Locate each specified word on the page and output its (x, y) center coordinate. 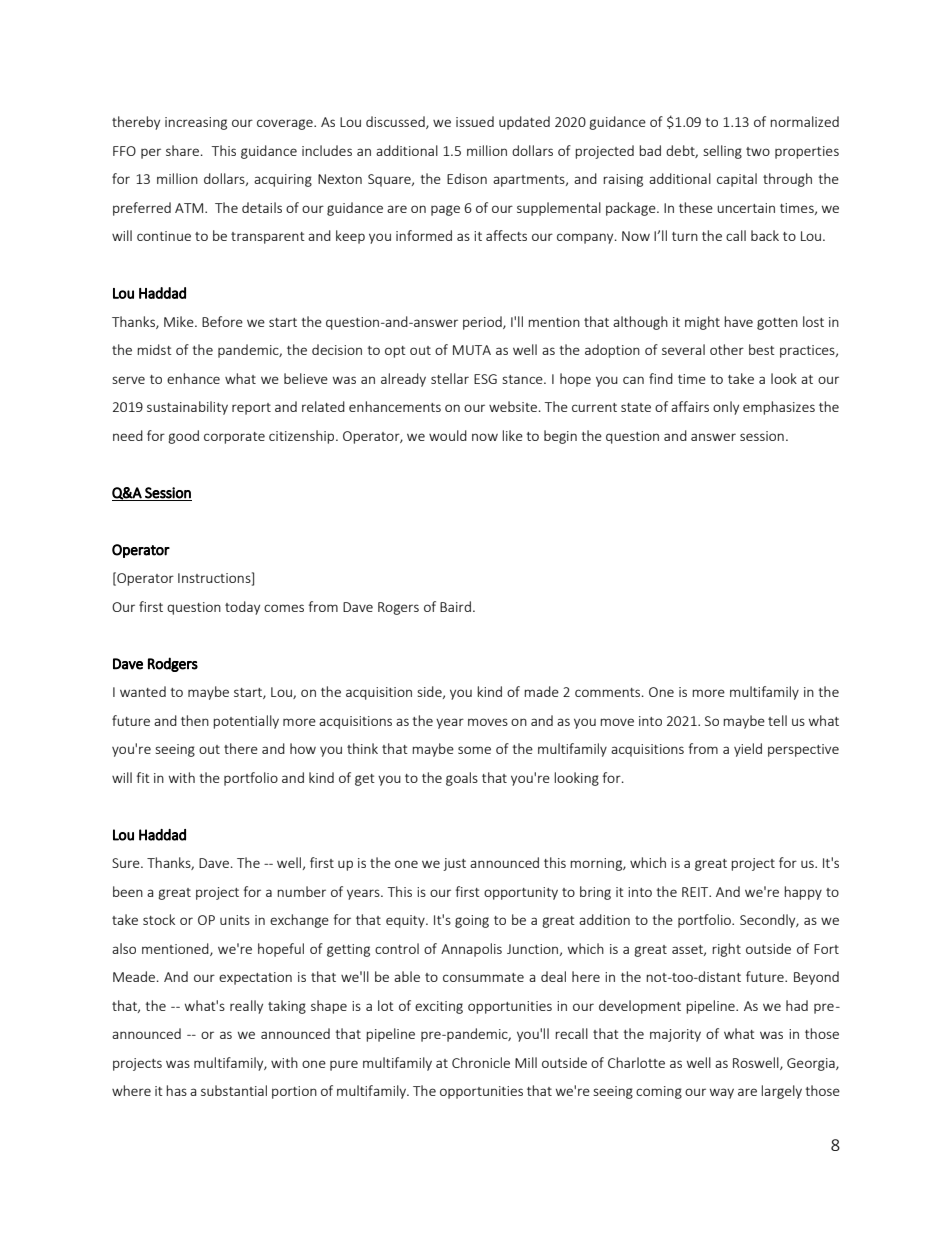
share (184, 150)
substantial (234, 1090)
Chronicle (481, 1062)
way (722, 1093)
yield (748, 750)
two (758, 151)
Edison (467, 178)
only (726, 408)
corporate (234, 438)
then (195, 720)
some (474, 750)
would (448, 435)
